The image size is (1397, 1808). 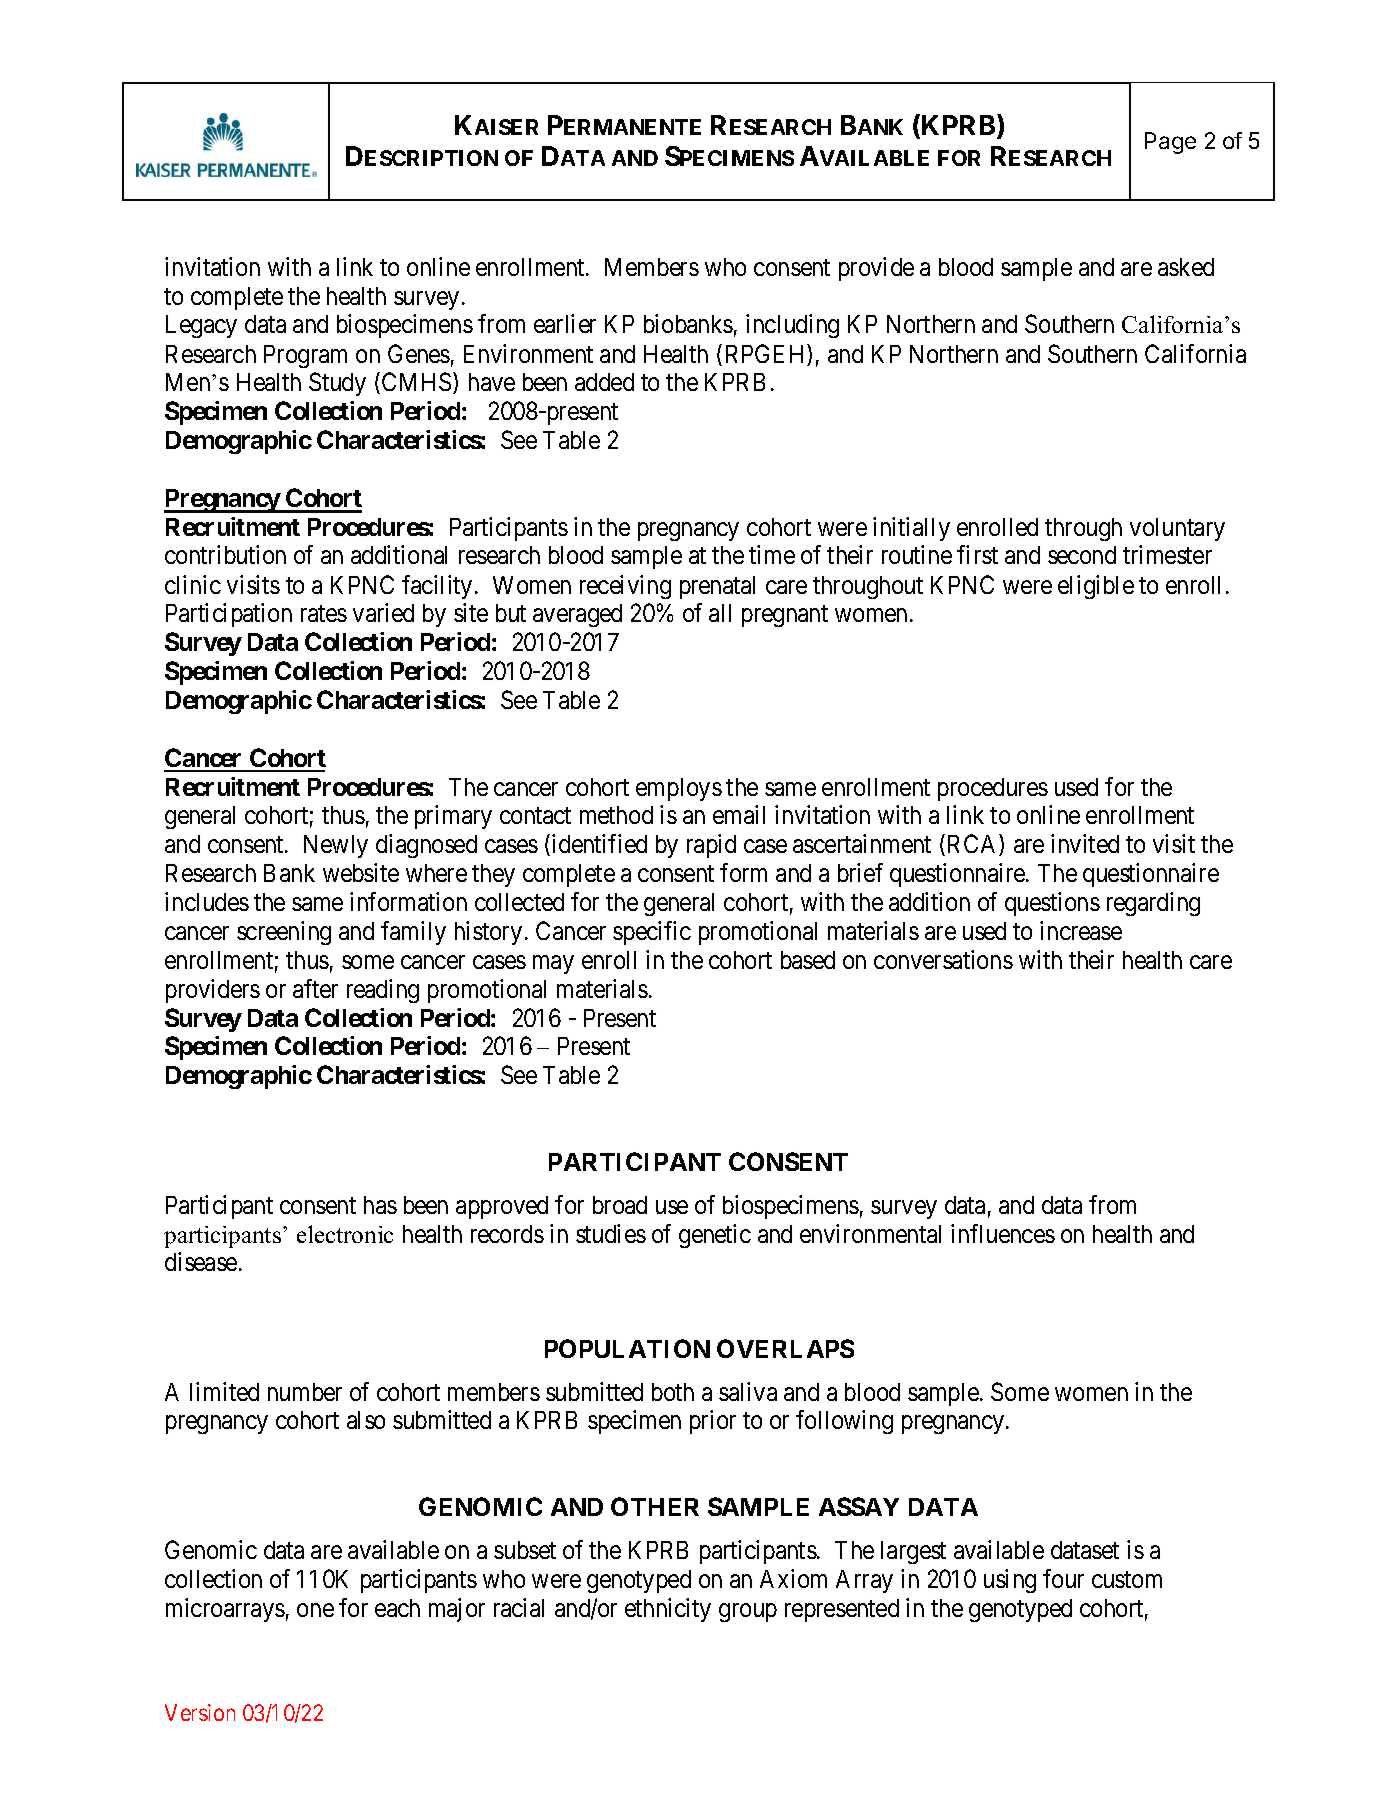 I want to click on ethnicity, so click(x=668, y=1610).
